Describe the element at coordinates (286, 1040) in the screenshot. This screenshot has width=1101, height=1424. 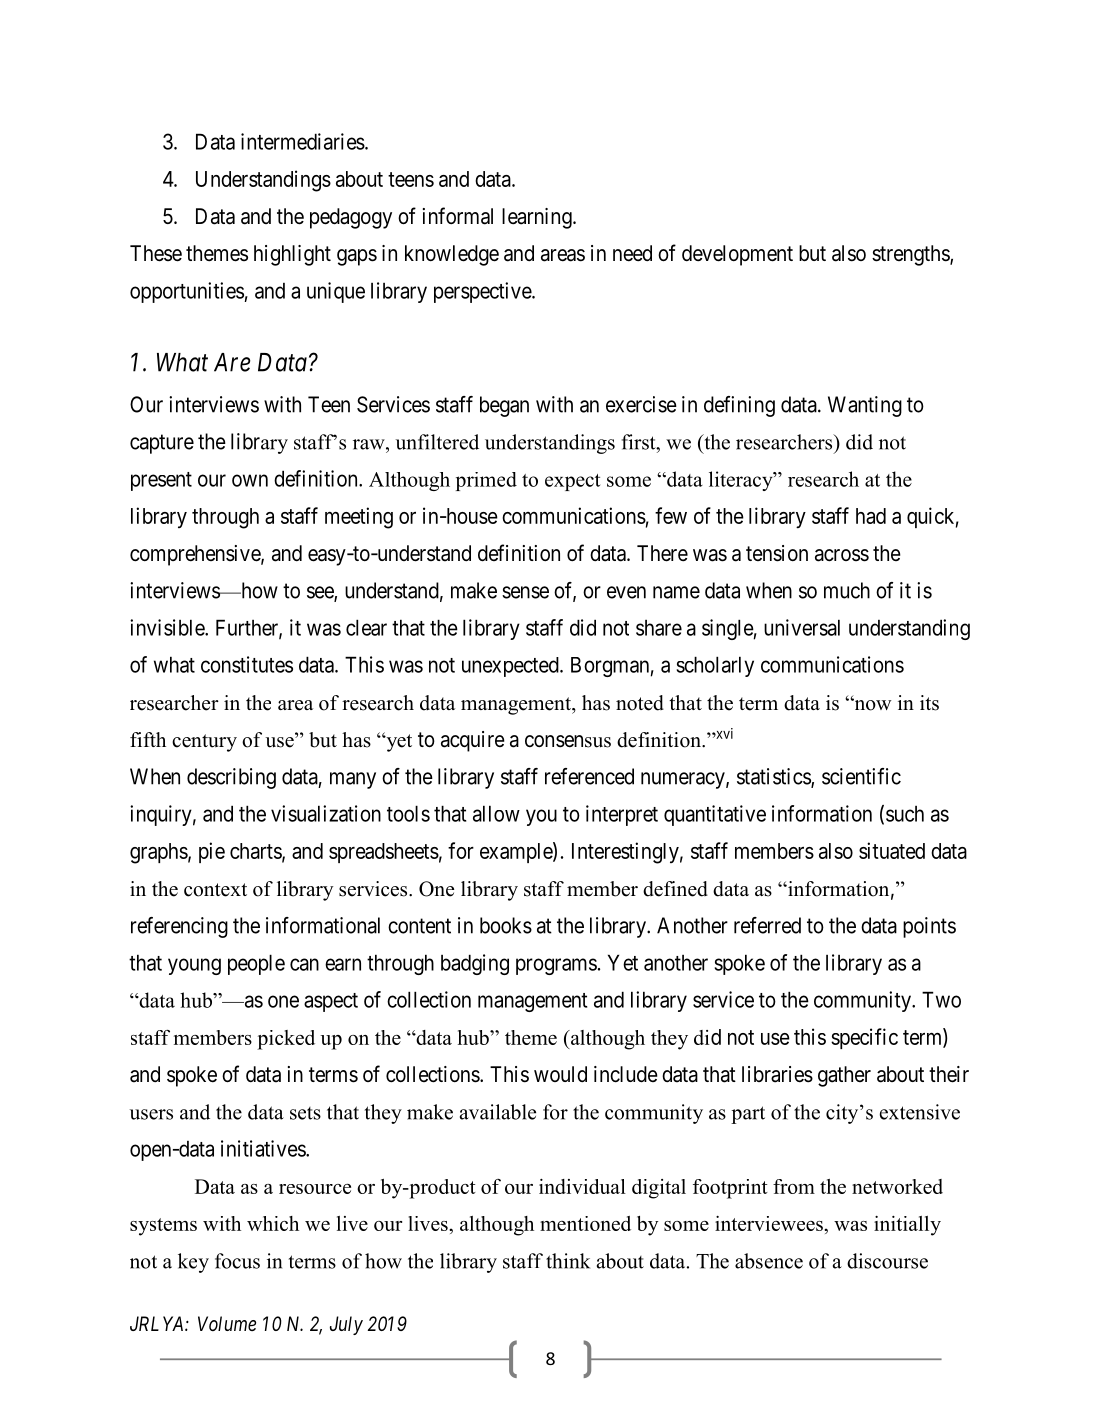
I see `picked` at that location.
